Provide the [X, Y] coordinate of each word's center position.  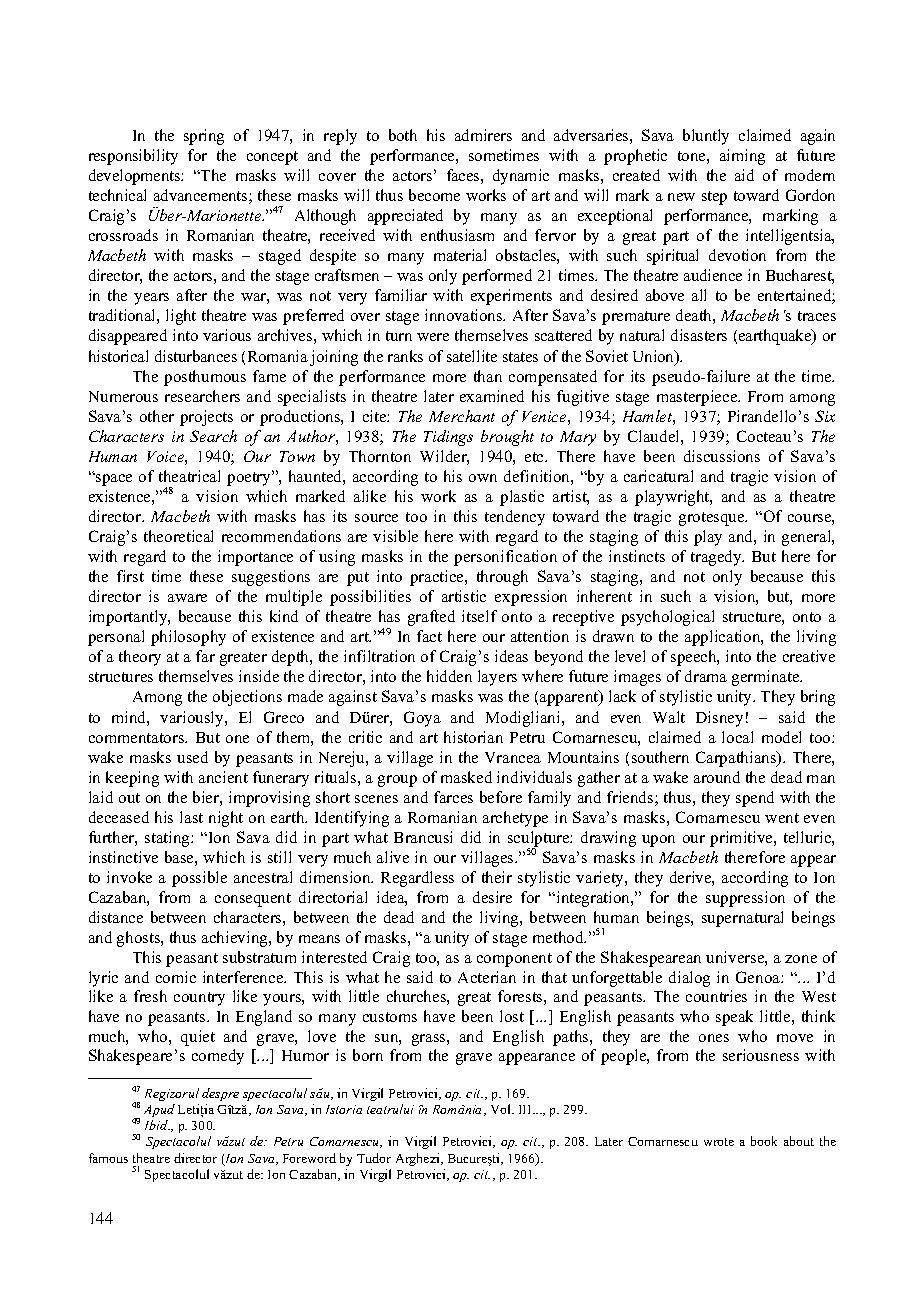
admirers [483, 135]
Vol [502, 1109]
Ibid [157, 1125]
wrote [719, 1142]
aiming [742, 157]
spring [204, 137]
